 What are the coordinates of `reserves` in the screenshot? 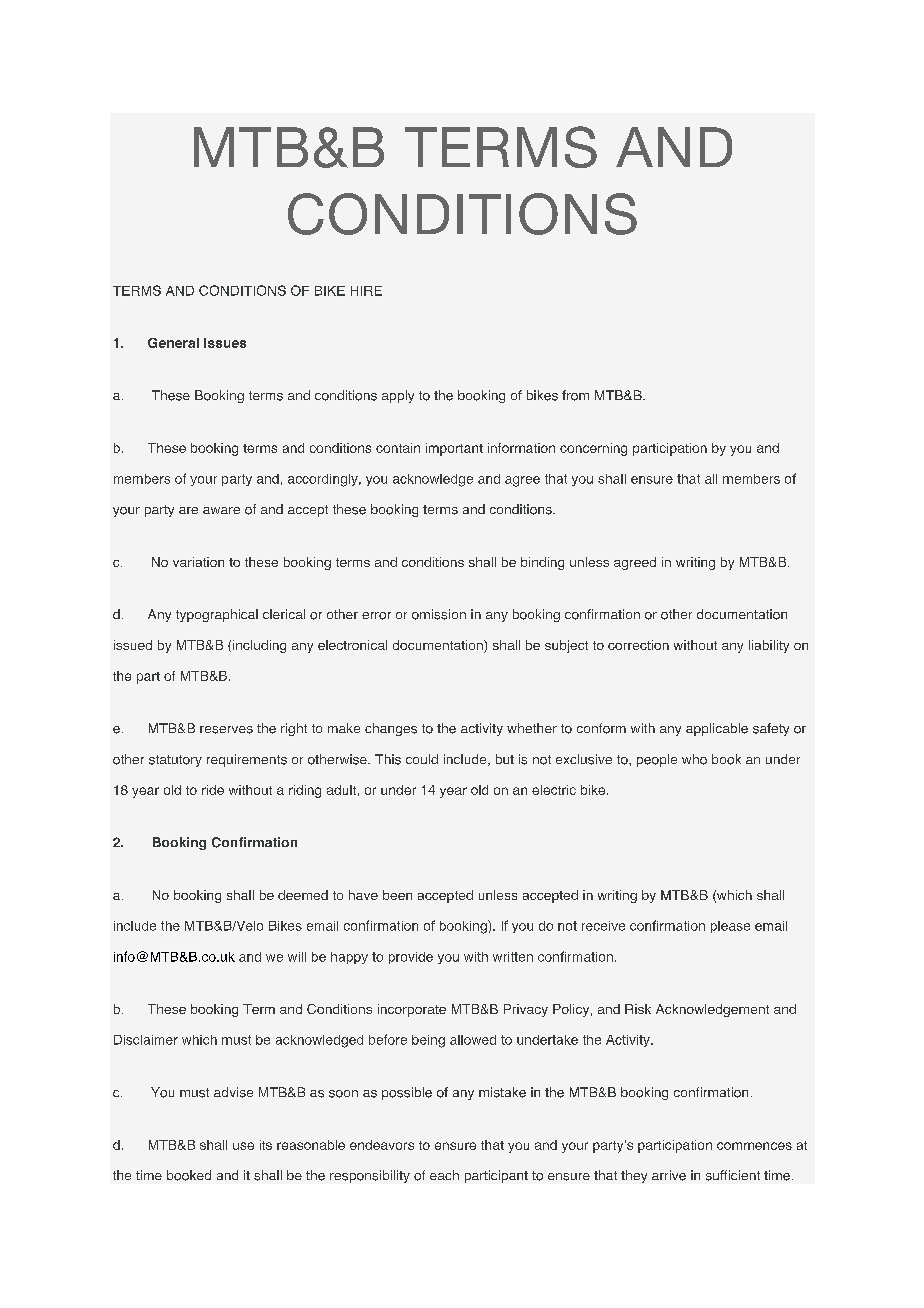 It's located at (226, 730).
